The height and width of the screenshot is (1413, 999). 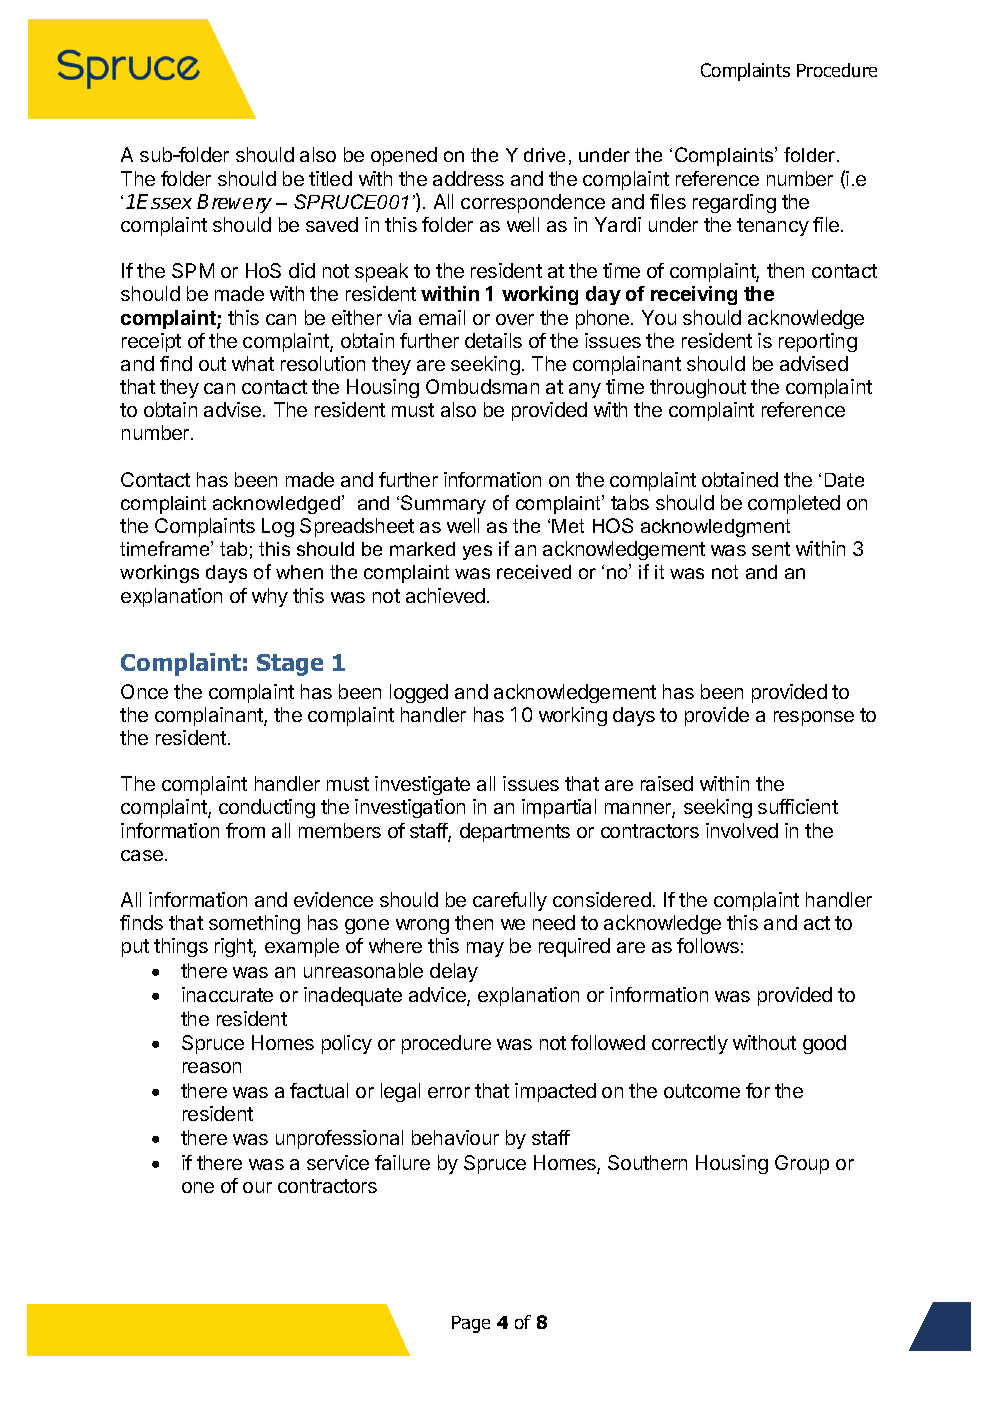 What do you see at coordinates (245, 830) in the screenshot?
I see `from` at bounding box center [245, 830].
